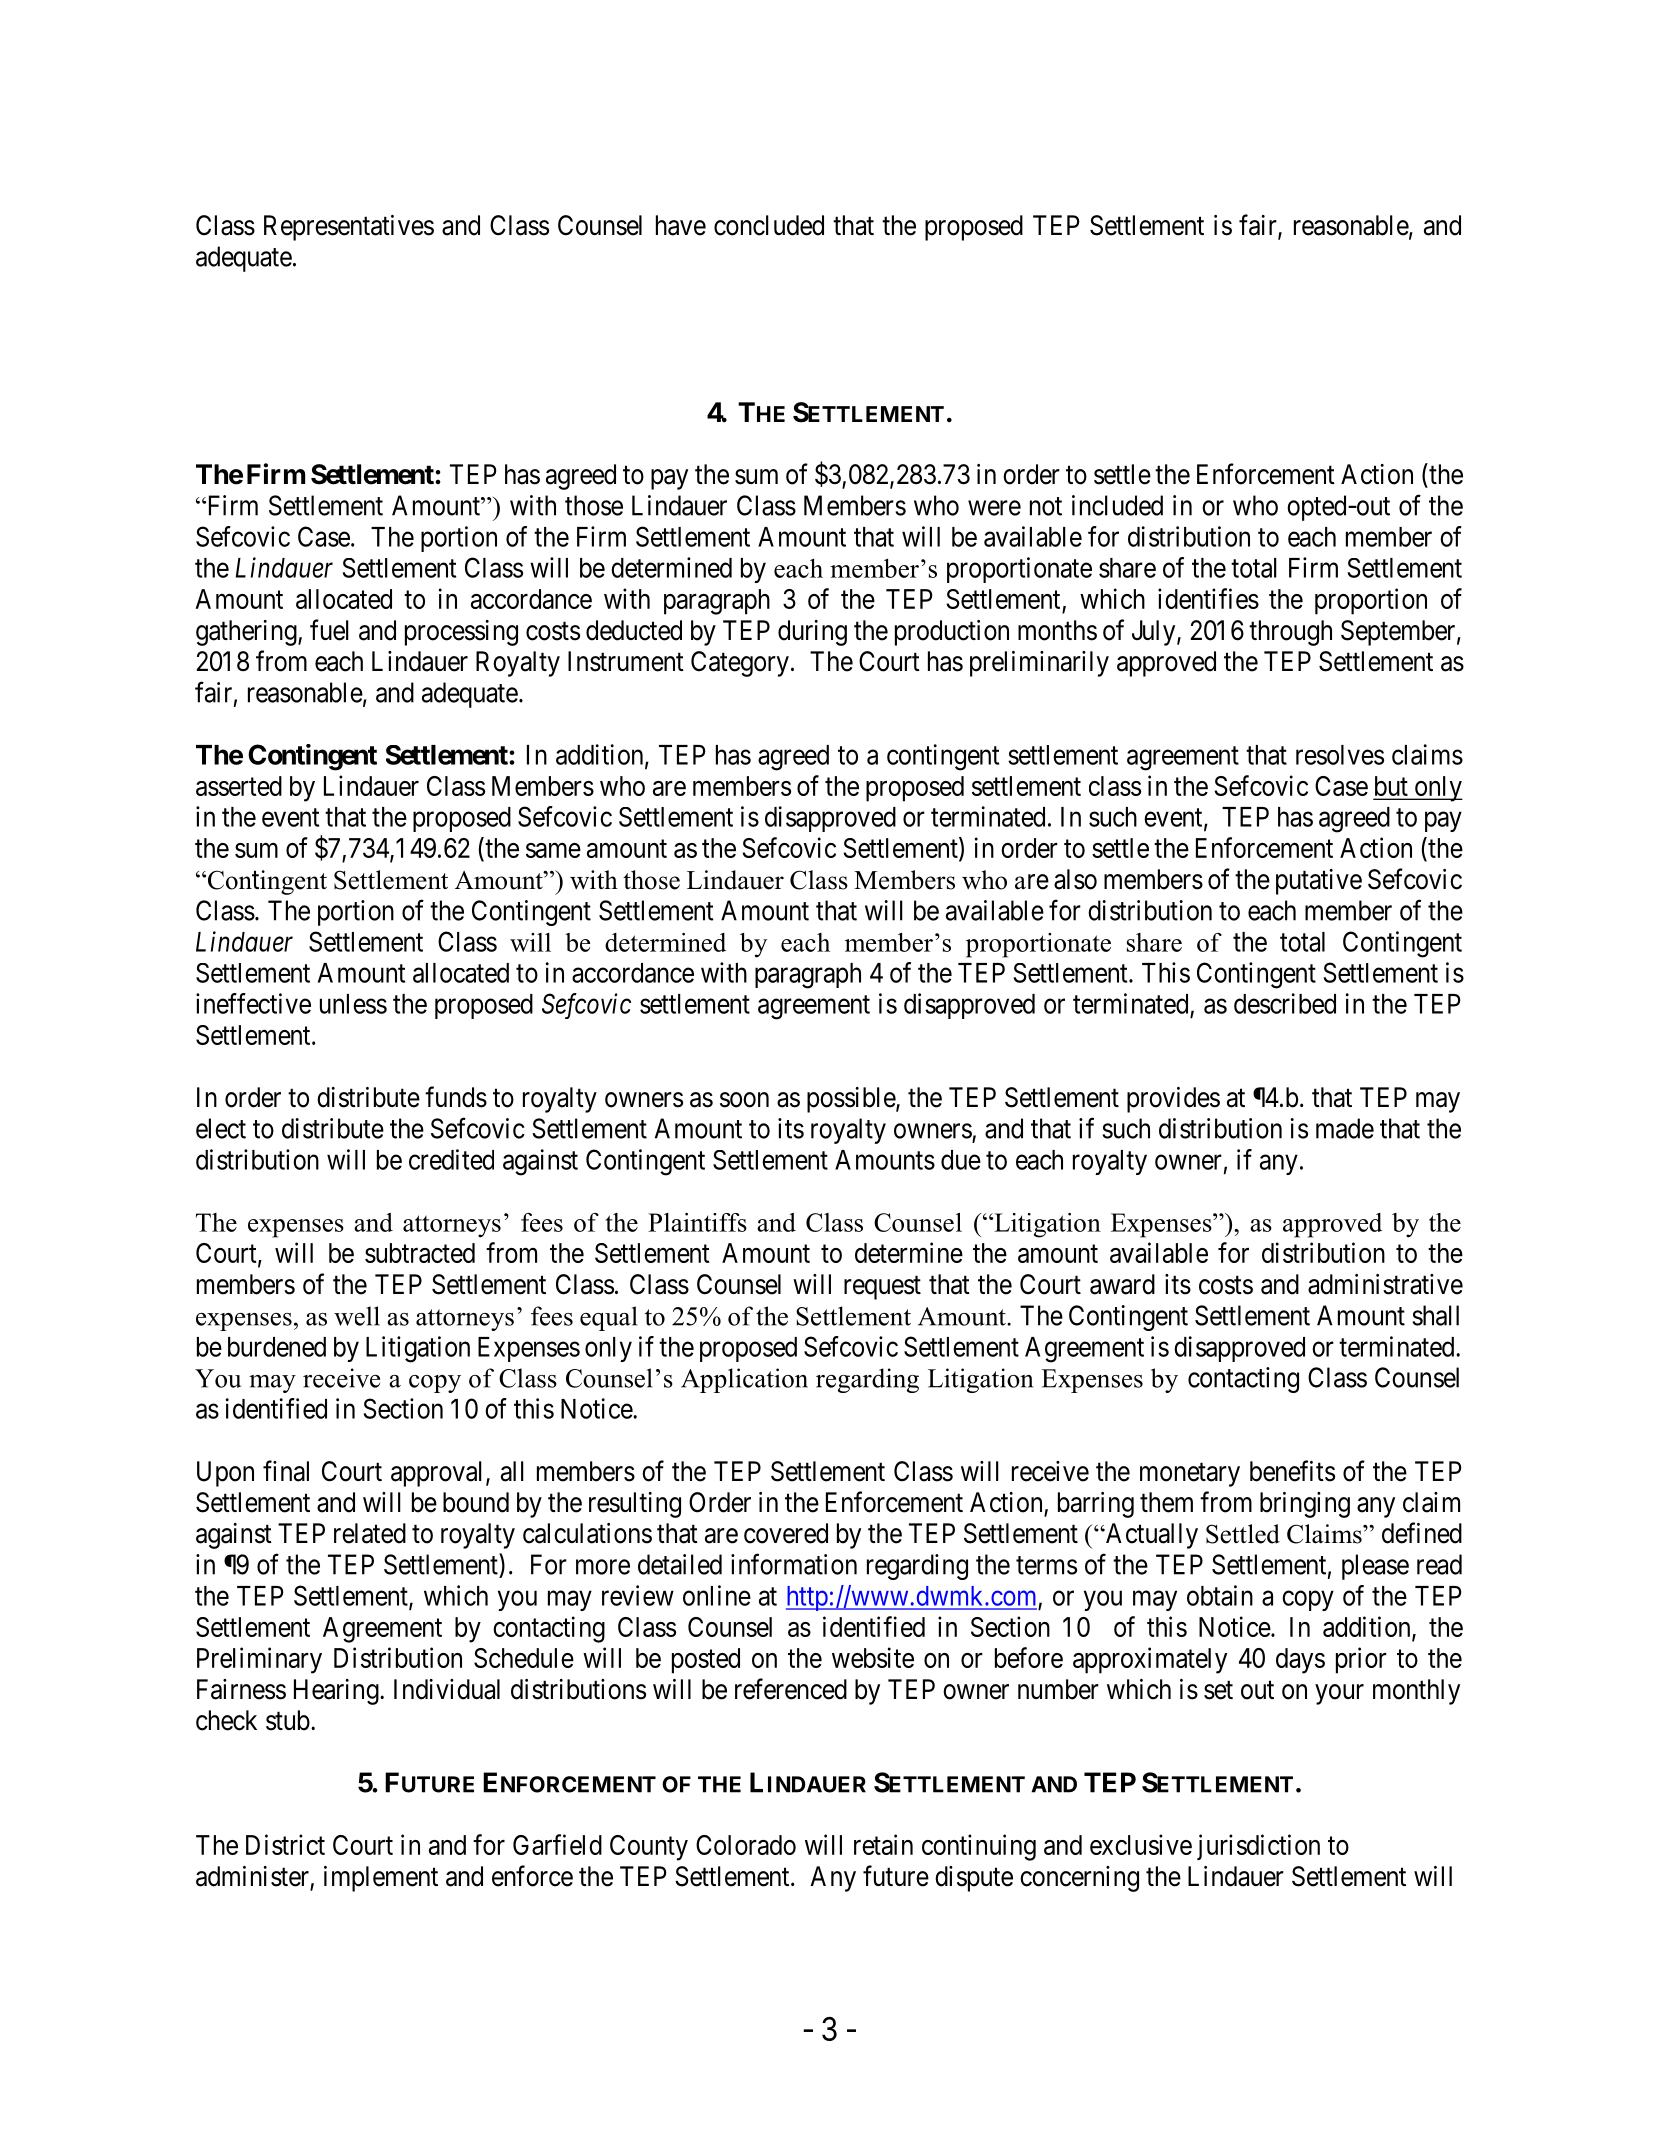 This screenshot has height=2145, width=1657. What do you see at coordinates (882, 1288) in the screenshot?
I see `request` at bounding box center [882, 1288].
